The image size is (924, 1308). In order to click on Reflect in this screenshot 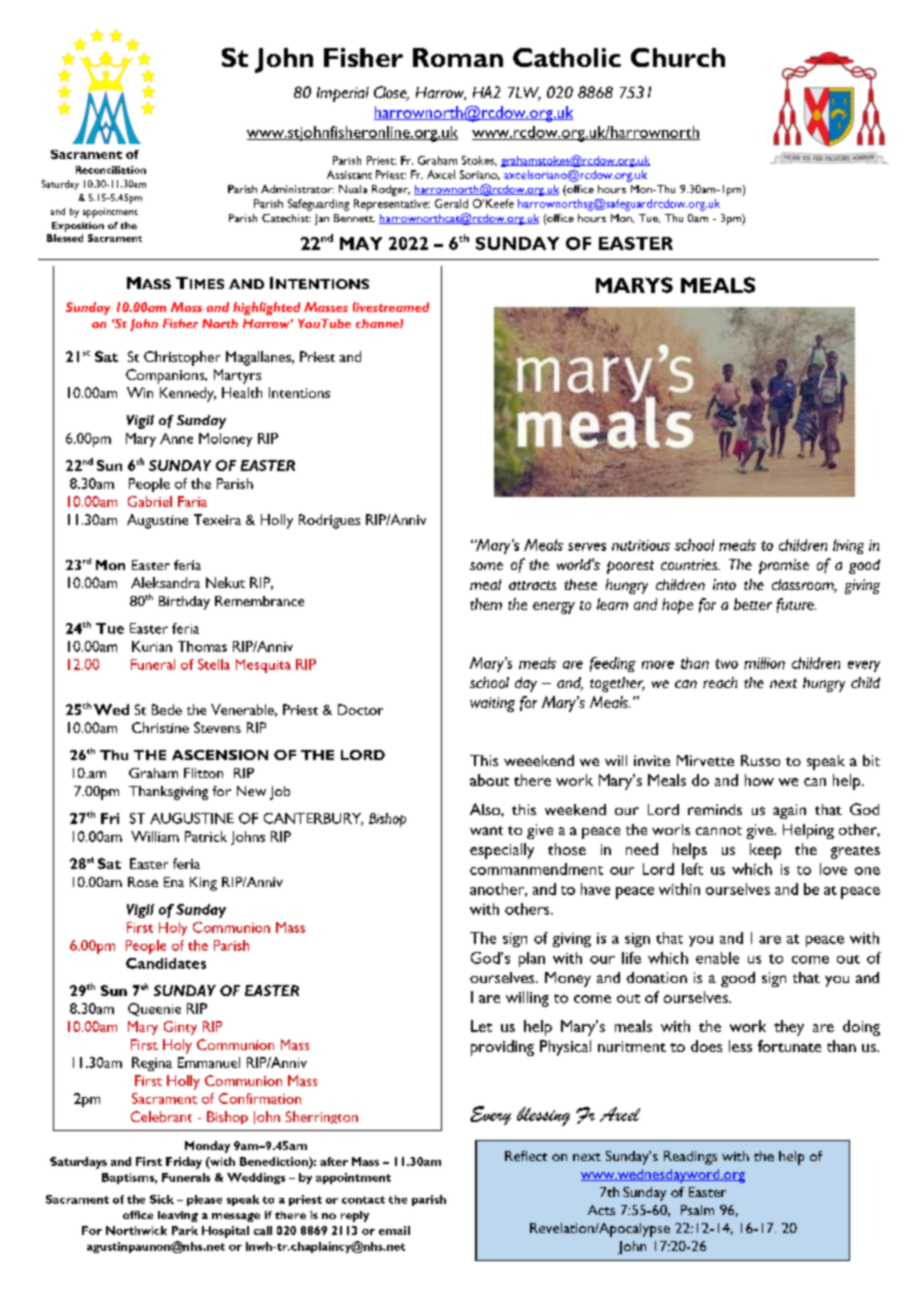, I will do `click(526, 1156)`.
